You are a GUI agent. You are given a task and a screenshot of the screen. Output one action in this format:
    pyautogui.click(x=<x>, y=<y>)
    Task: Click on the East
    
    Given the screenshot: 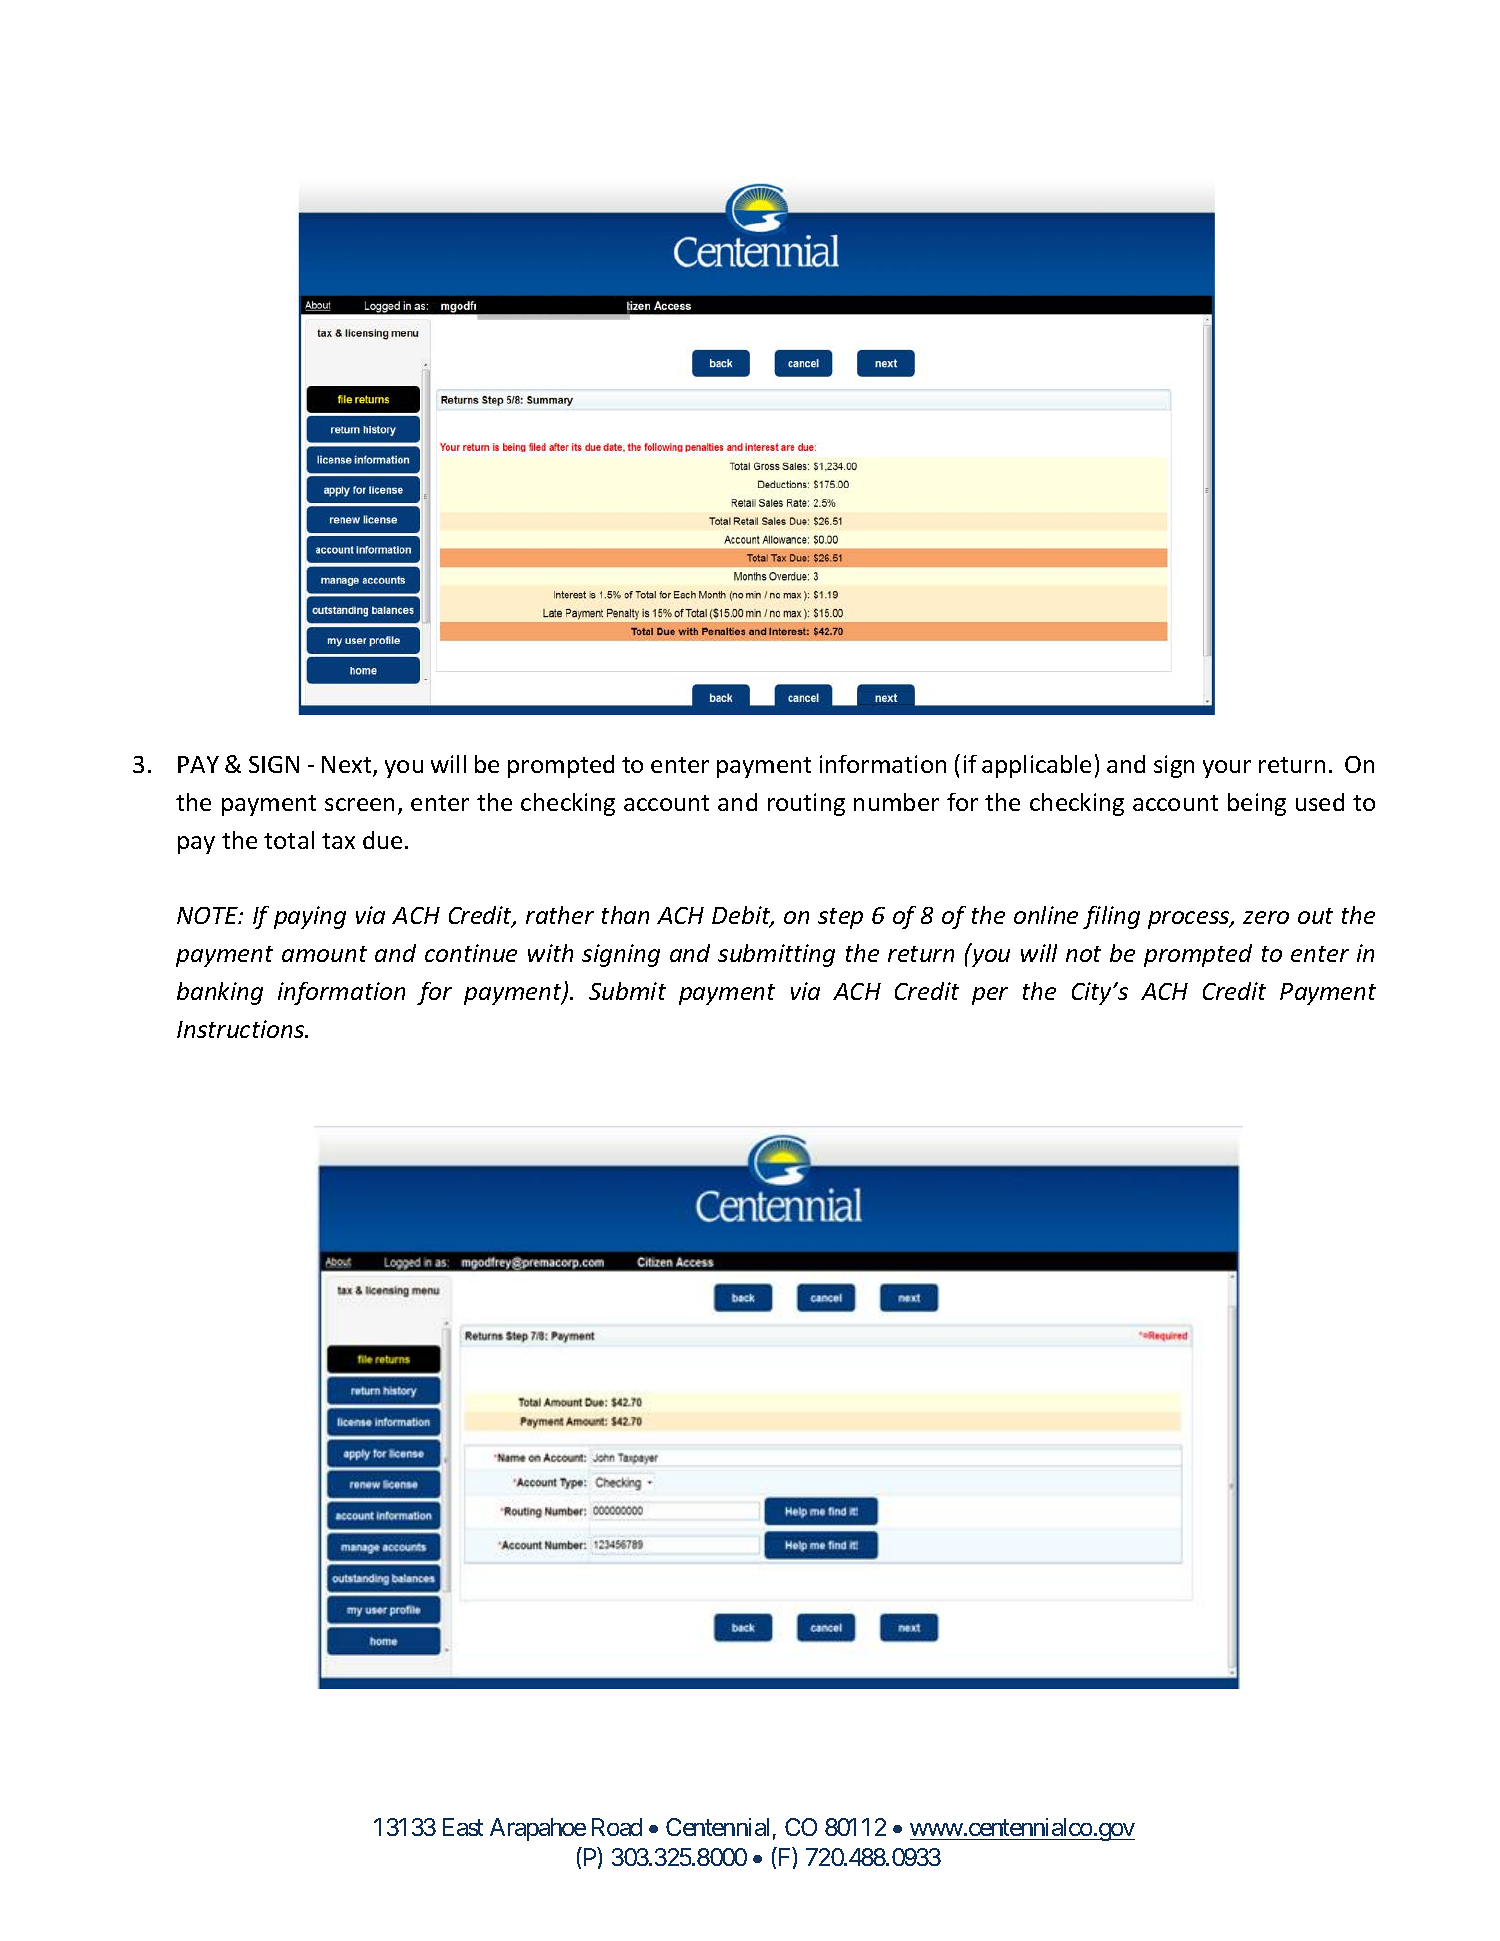 What is the action you would take?
    pyautogui.click(x=463, y=1827)
